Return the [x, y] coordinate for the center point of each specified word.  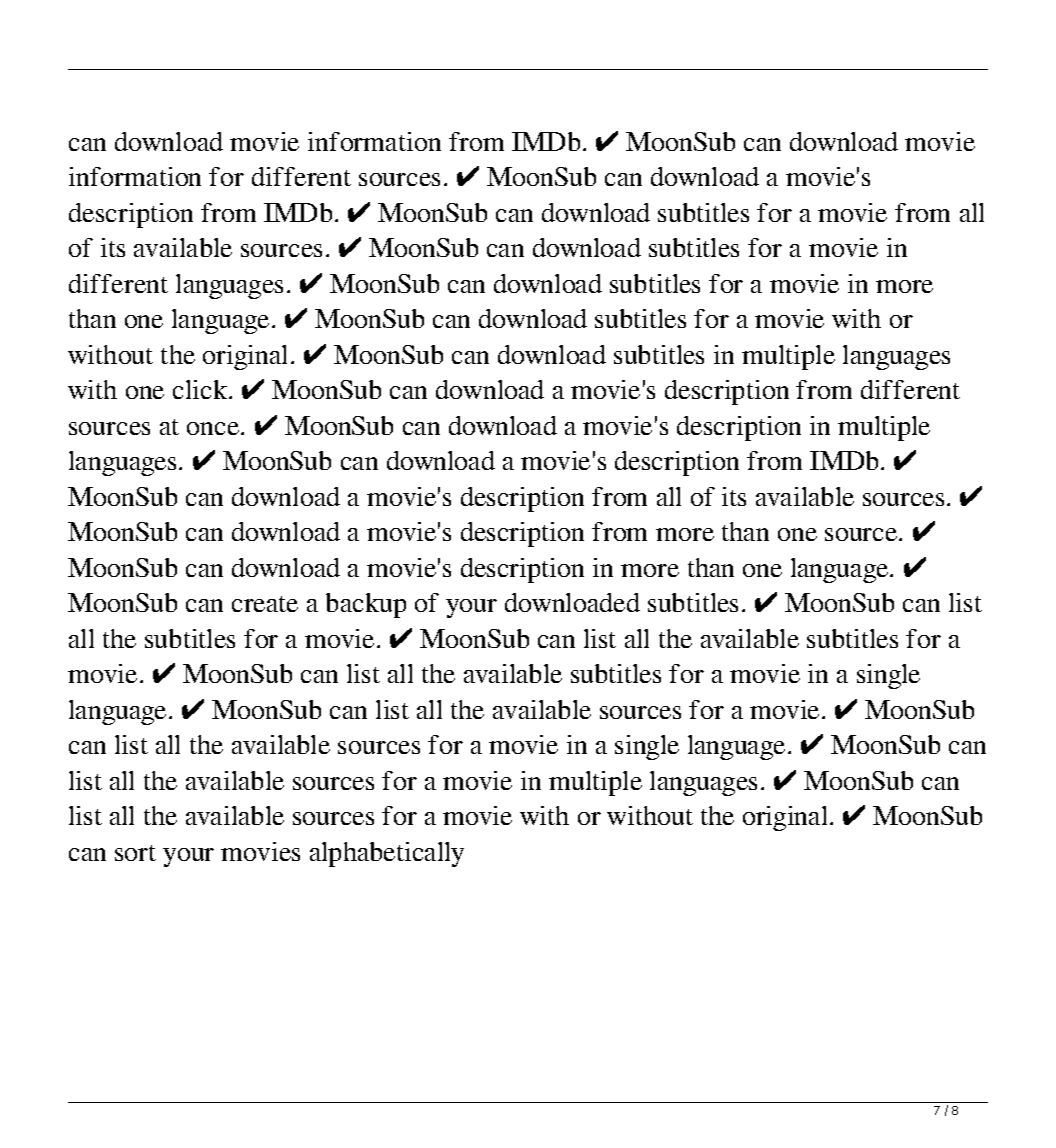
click [201, 389]
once [214, 428]
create [265, 604]
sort [135, 853]
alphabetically [387, 854]
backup [366, 605]
